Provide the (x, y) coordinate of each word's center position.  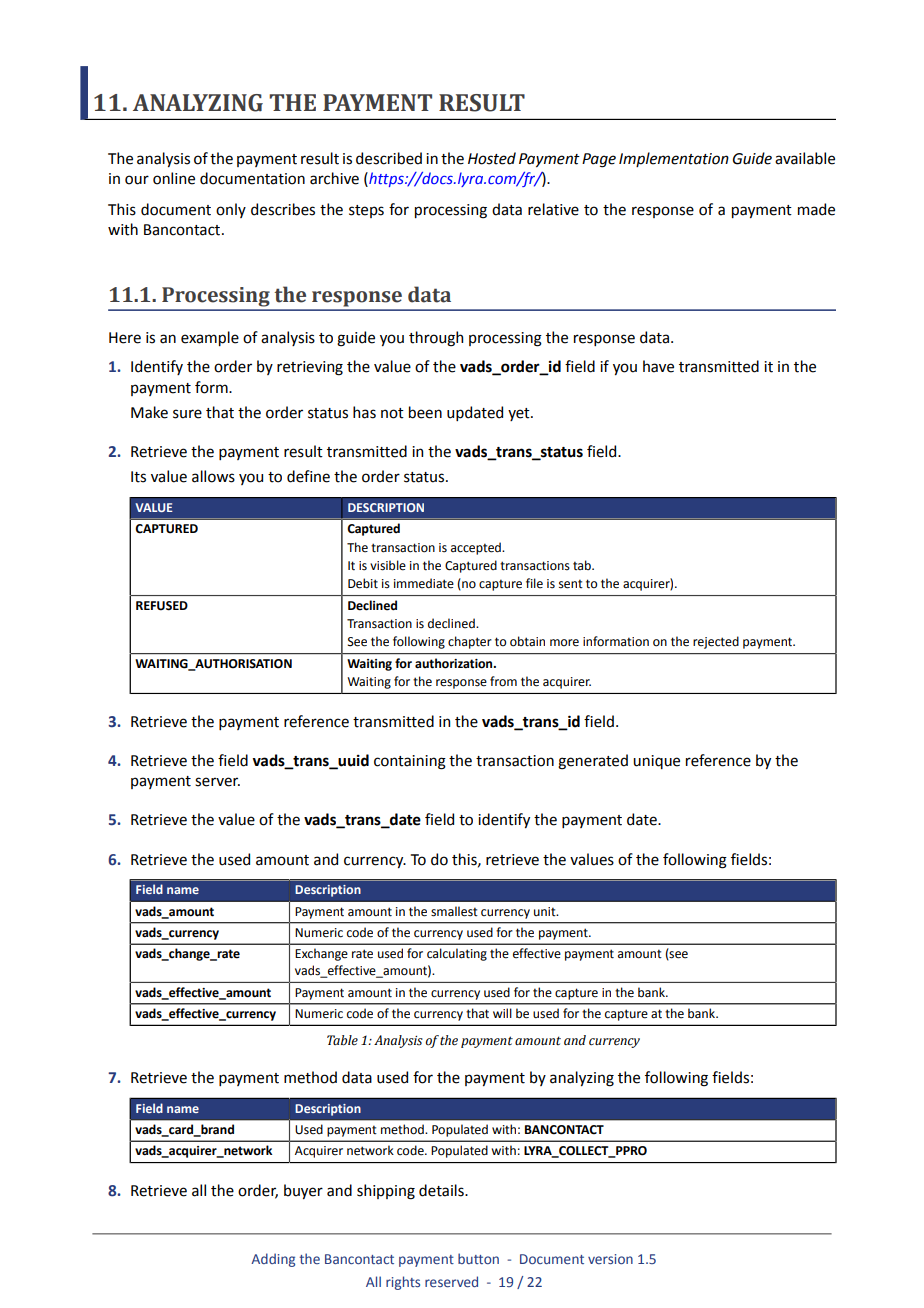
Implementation (674, 159)
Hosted (492, 158)
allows (213, 476)
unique (656, 762)
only (231, 210)
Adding (273, 1260)
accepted (477, 548)
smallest (454, 911)
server (217, 782)
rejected (716, 642)
